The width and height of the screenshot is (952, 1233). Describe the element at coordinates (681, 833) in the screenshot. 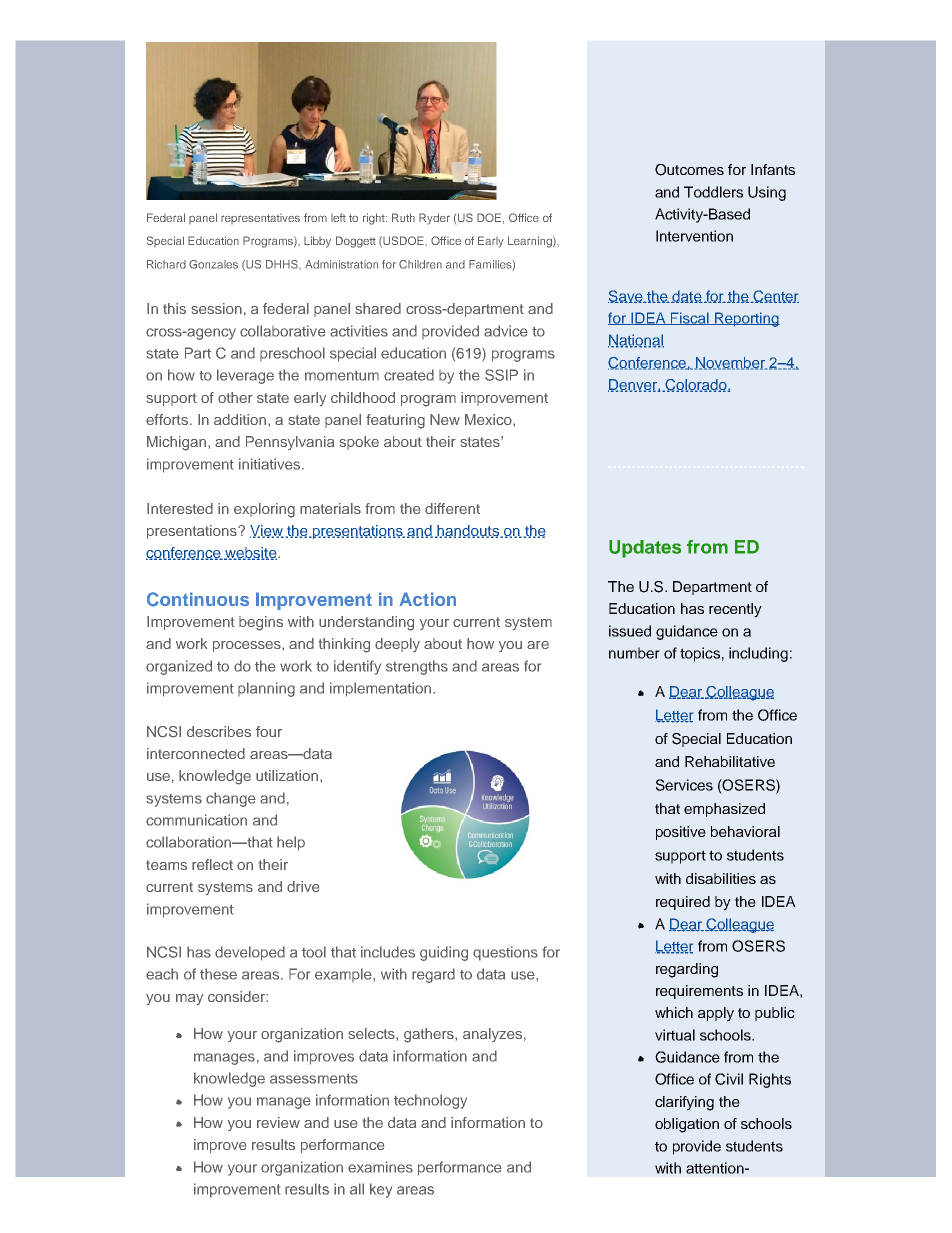

I see `positive` at that location.
